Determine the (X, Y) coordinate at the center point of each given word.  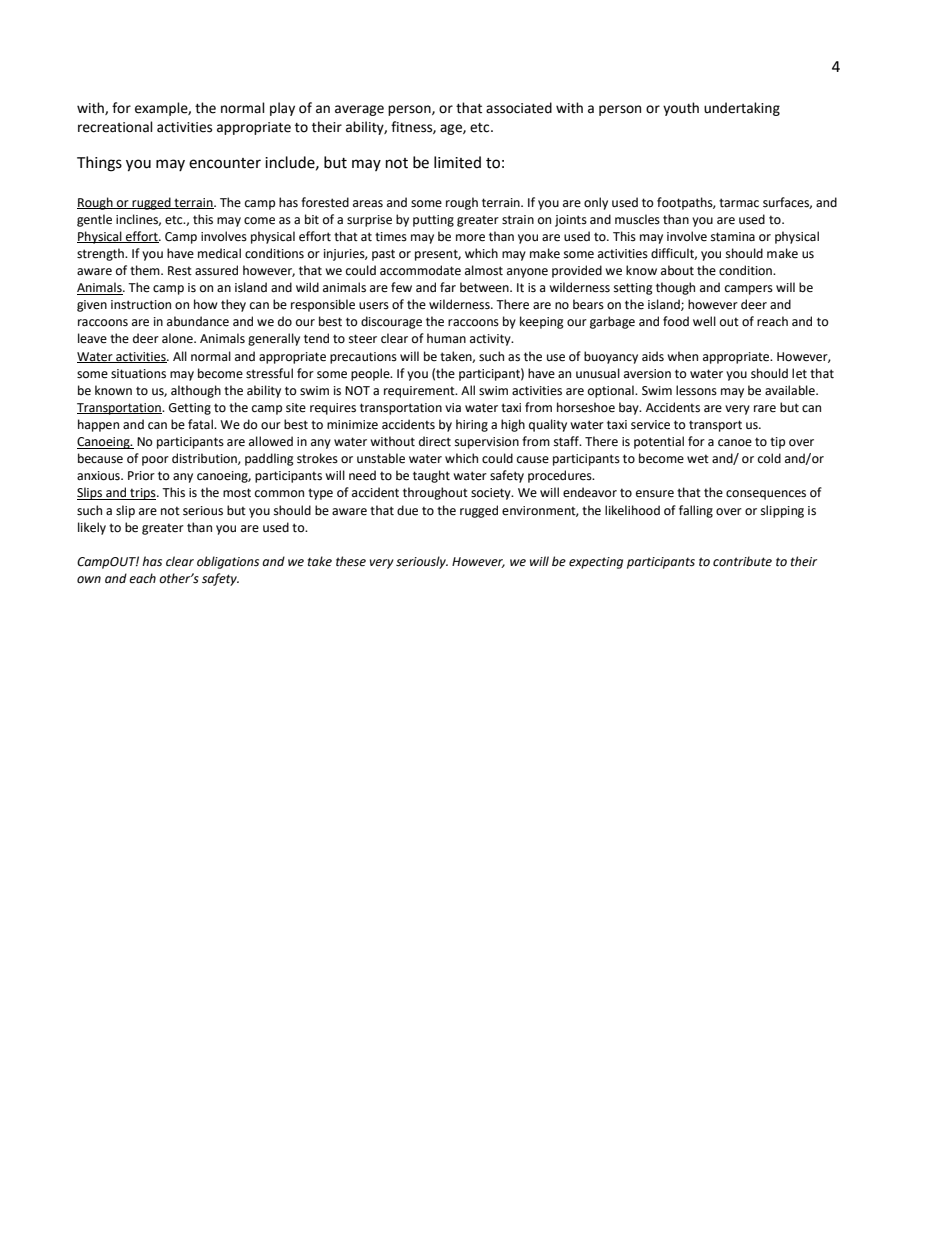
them (146, 270)
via (453, 407)
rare (765, 409)
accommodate (420, 270)
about (677, 270)
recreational (115, 127)
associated (519, 108)
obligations (228, 562)
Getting (190, 409)
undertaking (742, 109)
